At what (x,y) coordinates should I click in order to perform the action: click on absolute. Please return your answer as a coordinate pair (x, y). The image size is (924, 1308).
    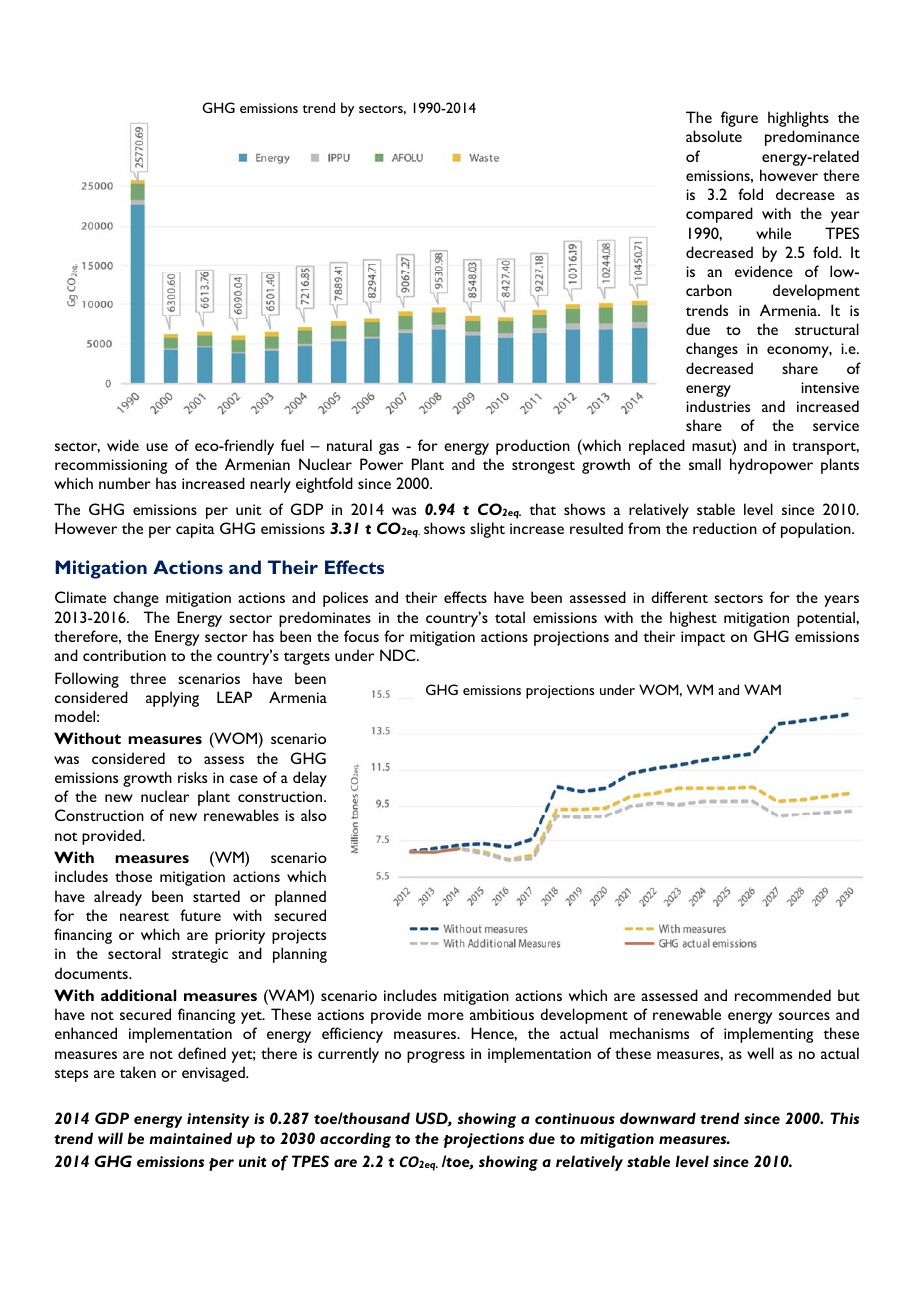
    Looking at the image, I should click on (714, 136).
